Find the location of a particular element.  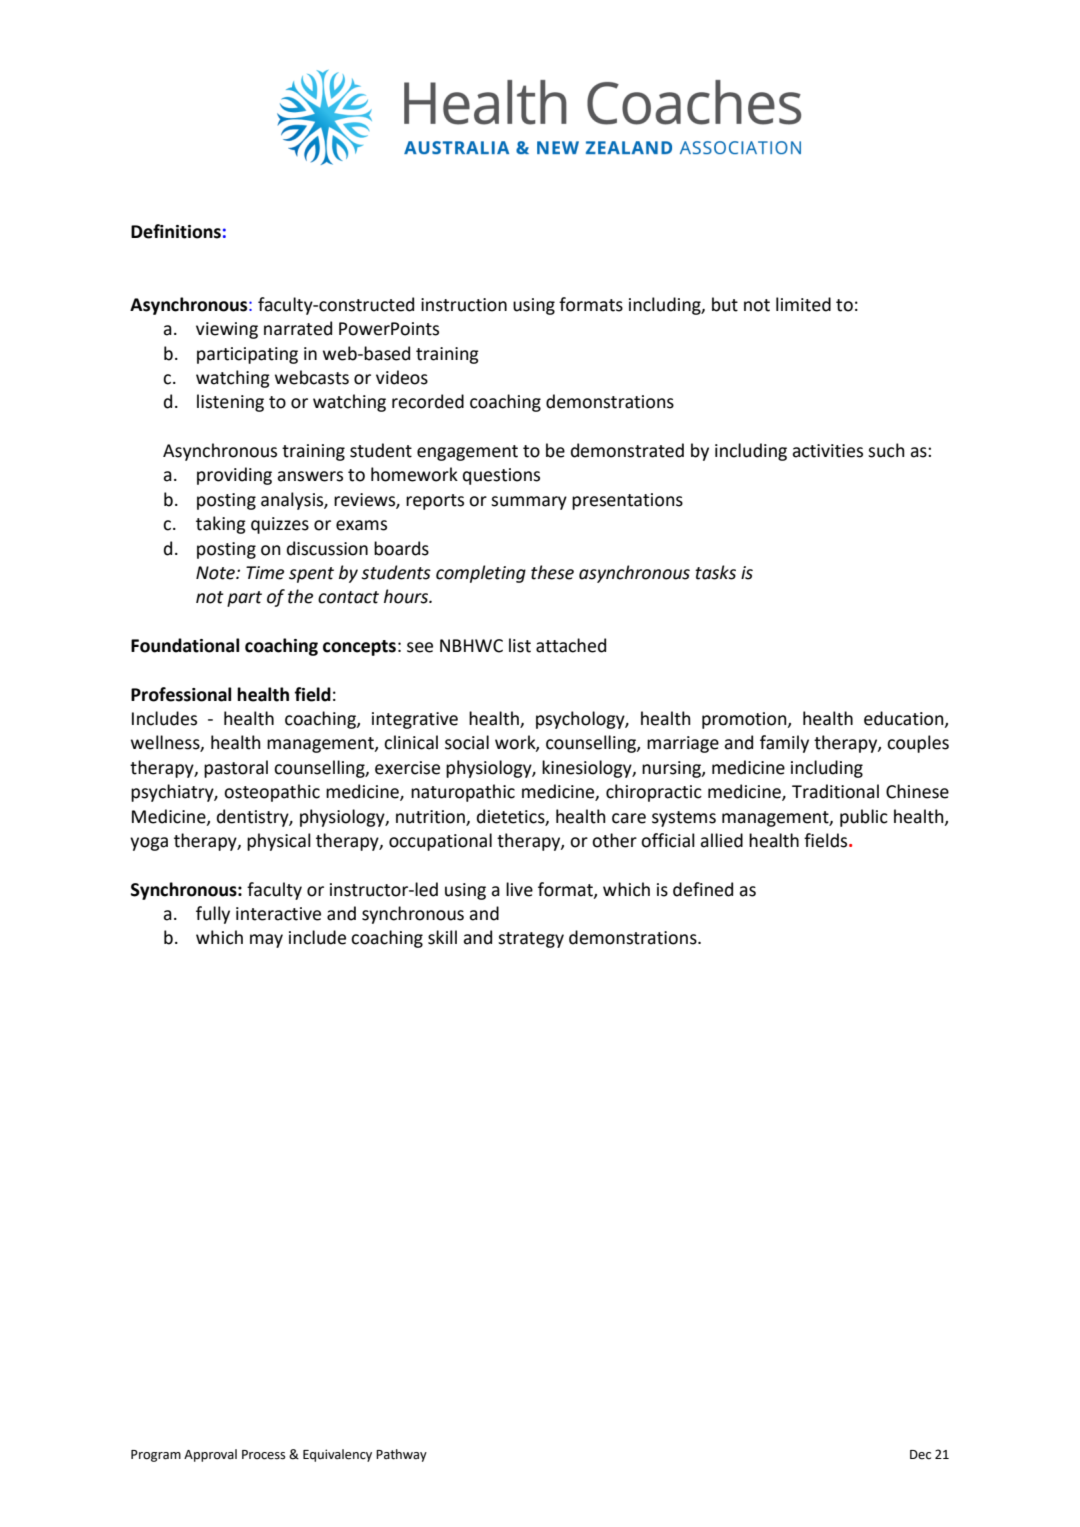

limited is located at coordinates (803, 304).
